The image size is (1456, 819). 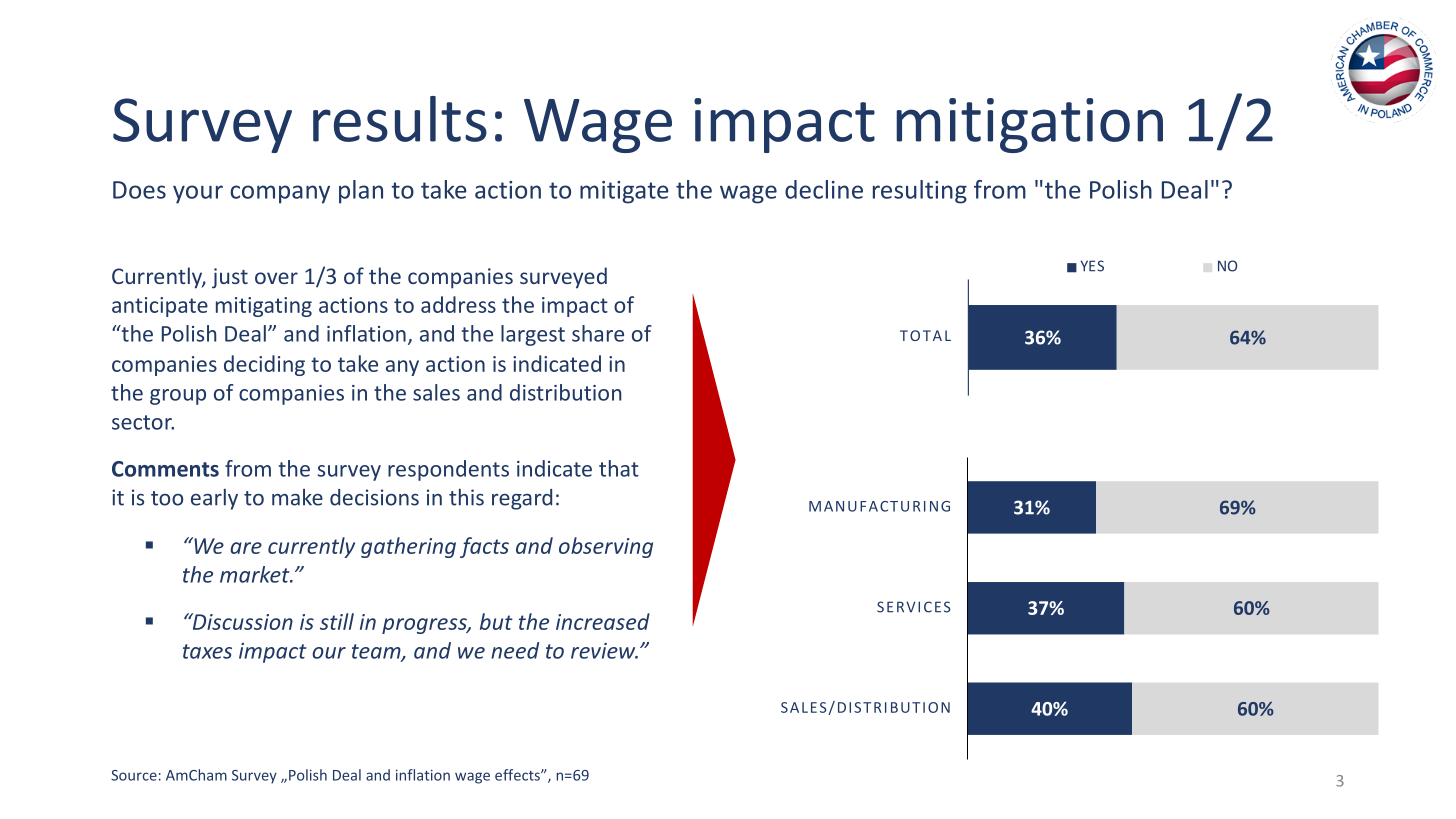 I want to click on market, so click(x=256, y=574).
